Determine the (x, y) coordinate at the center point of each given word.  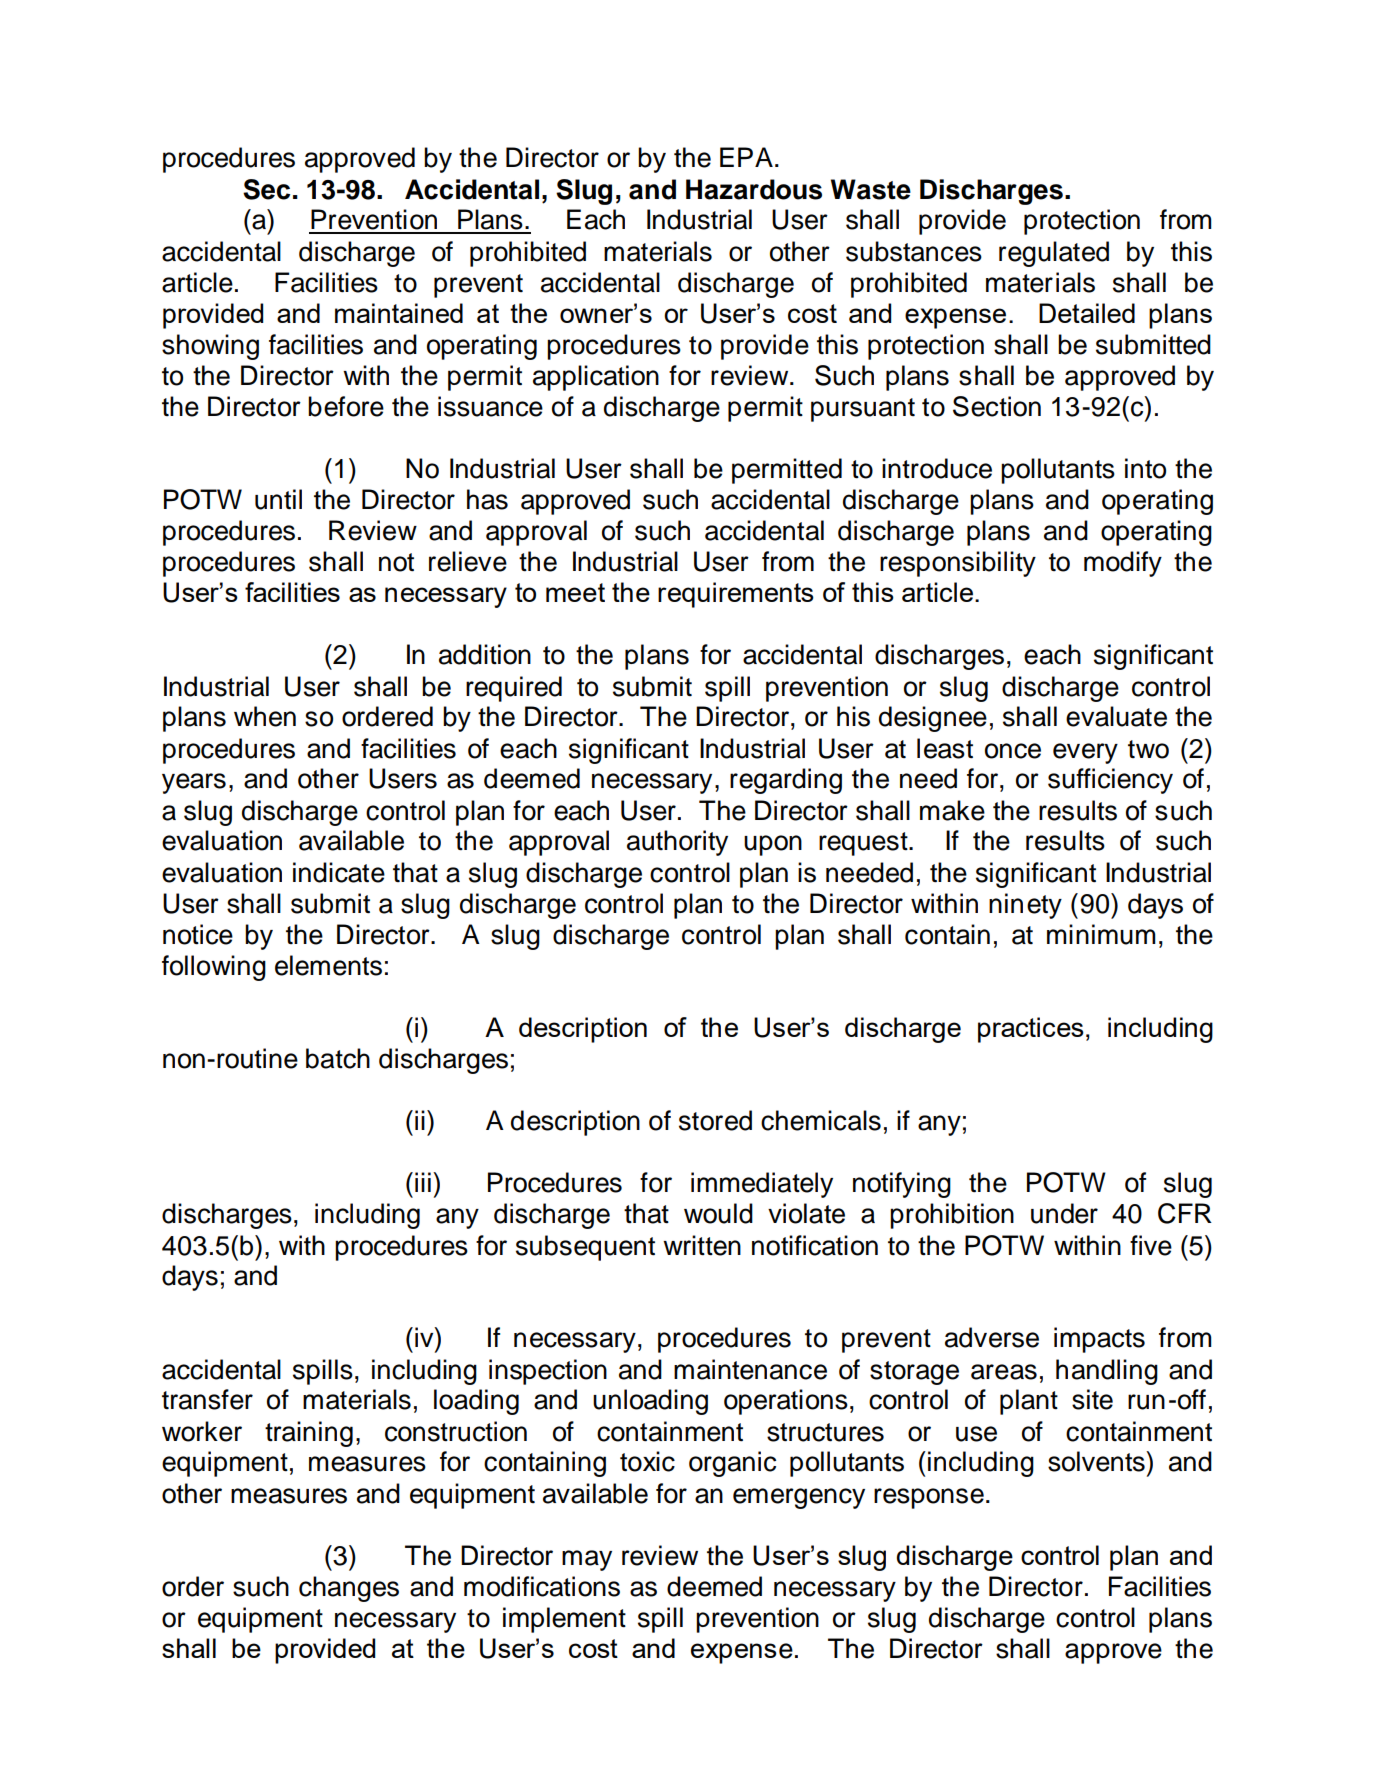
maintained (399, 313)
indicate (339, 872)
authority (677, 843)
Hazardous (754, 189)
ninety (1025, 906)
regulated (1054, 254)
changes (349, 1589)
